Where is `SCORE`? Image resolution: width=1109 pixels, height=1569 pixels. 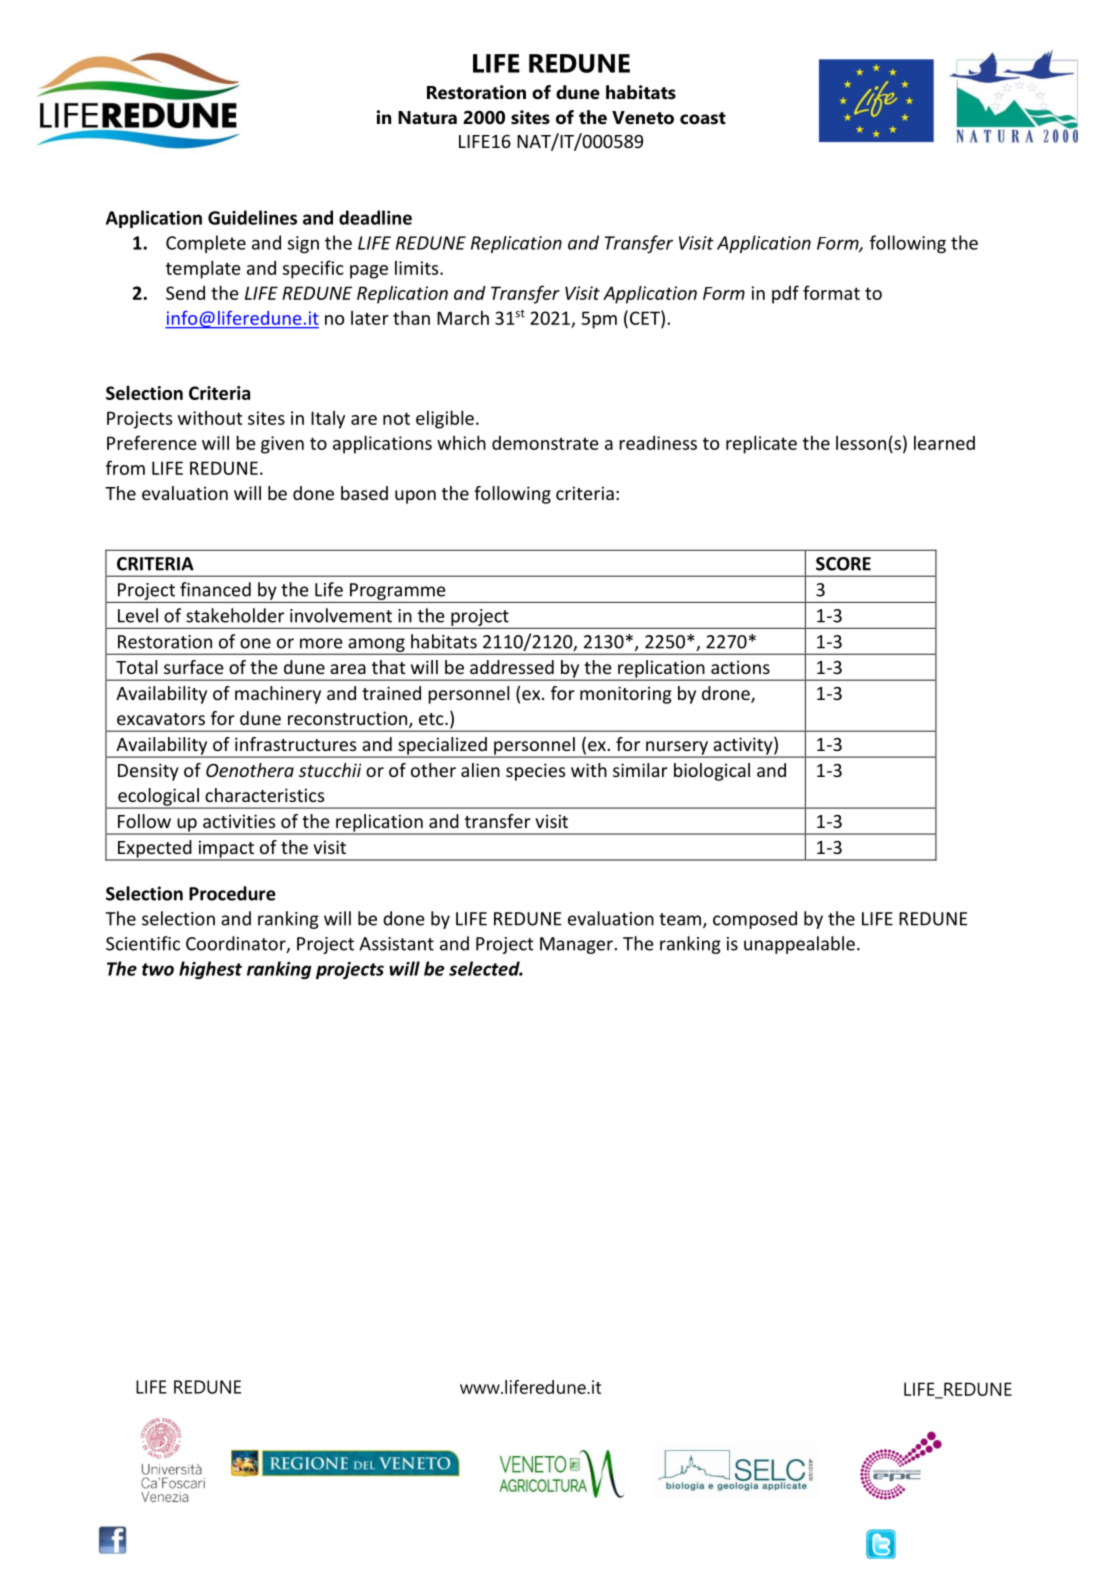
SCORE is located at coordinates (843, 564).
